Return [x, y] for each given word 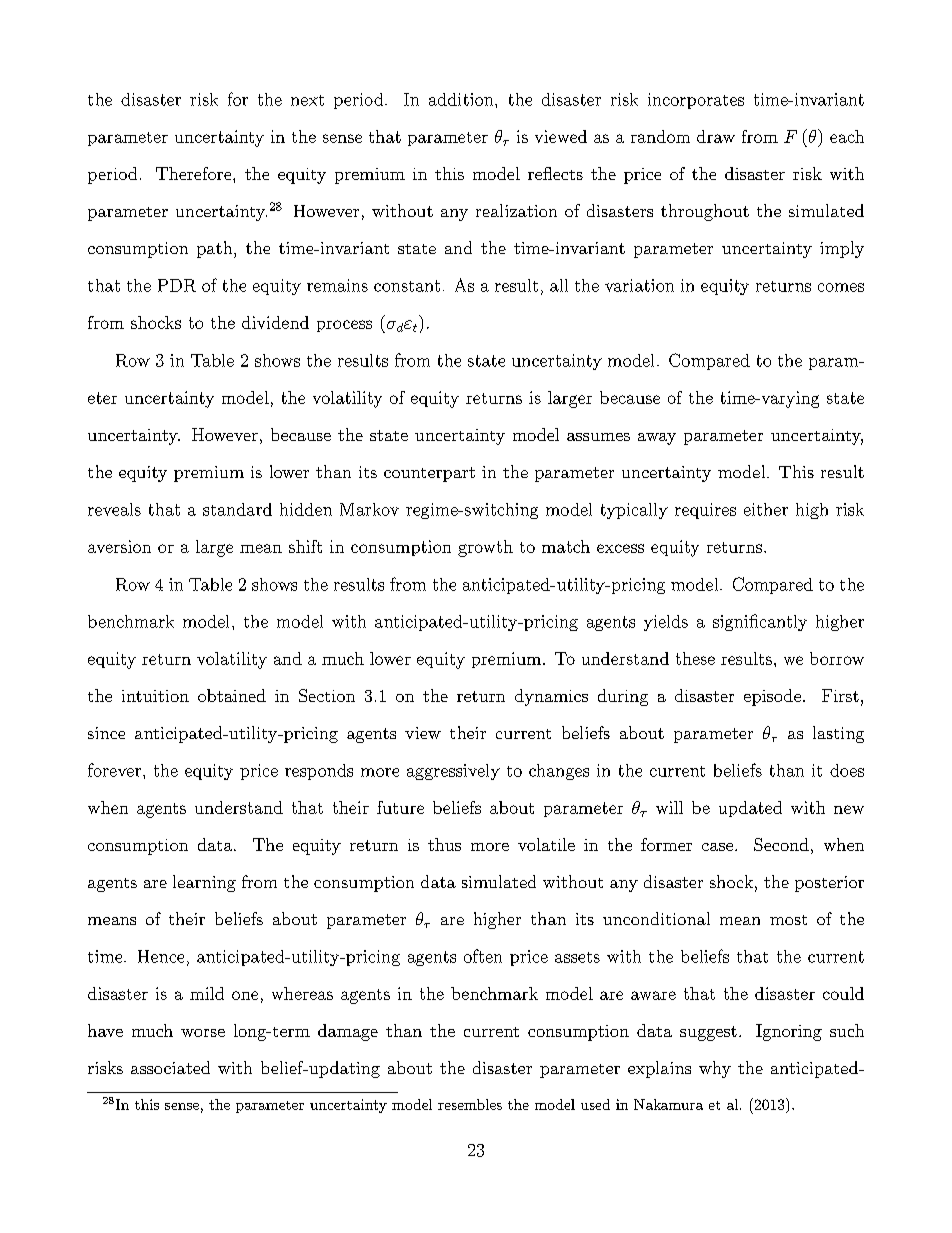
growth [485, 548]
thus [444, 844]
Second [781, 844]
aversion [119, 546]
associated [170, 1067]
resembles [470, 1104]
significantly [760, 622]
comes [841, 287]
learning [204, 883]
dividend [275, 322]
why [715, 1069]
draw [716, 136]
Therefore [195, 173]
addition [462, 99]
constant [407, 286]
